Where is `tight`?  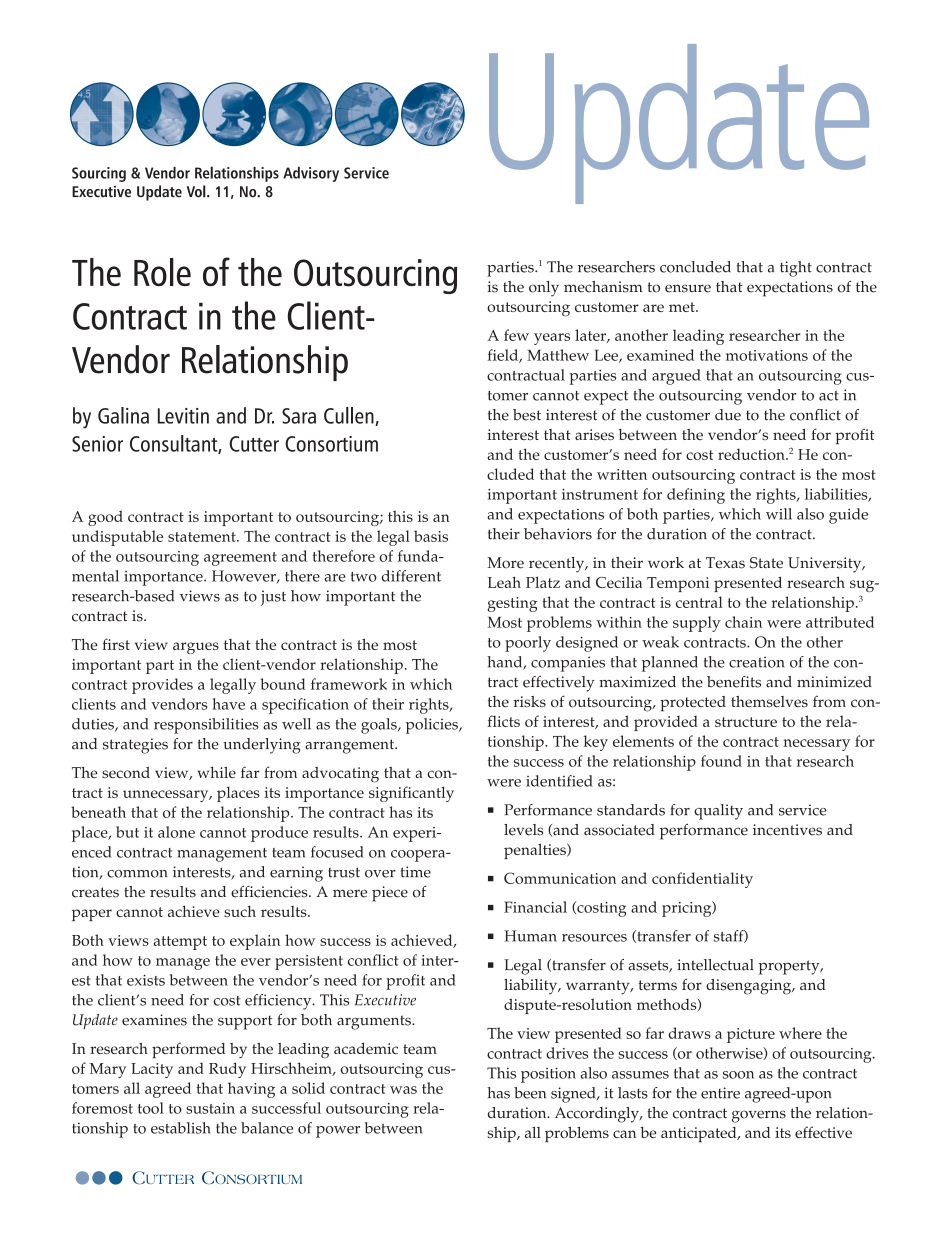
tight is located at coordinates (796, 269).
